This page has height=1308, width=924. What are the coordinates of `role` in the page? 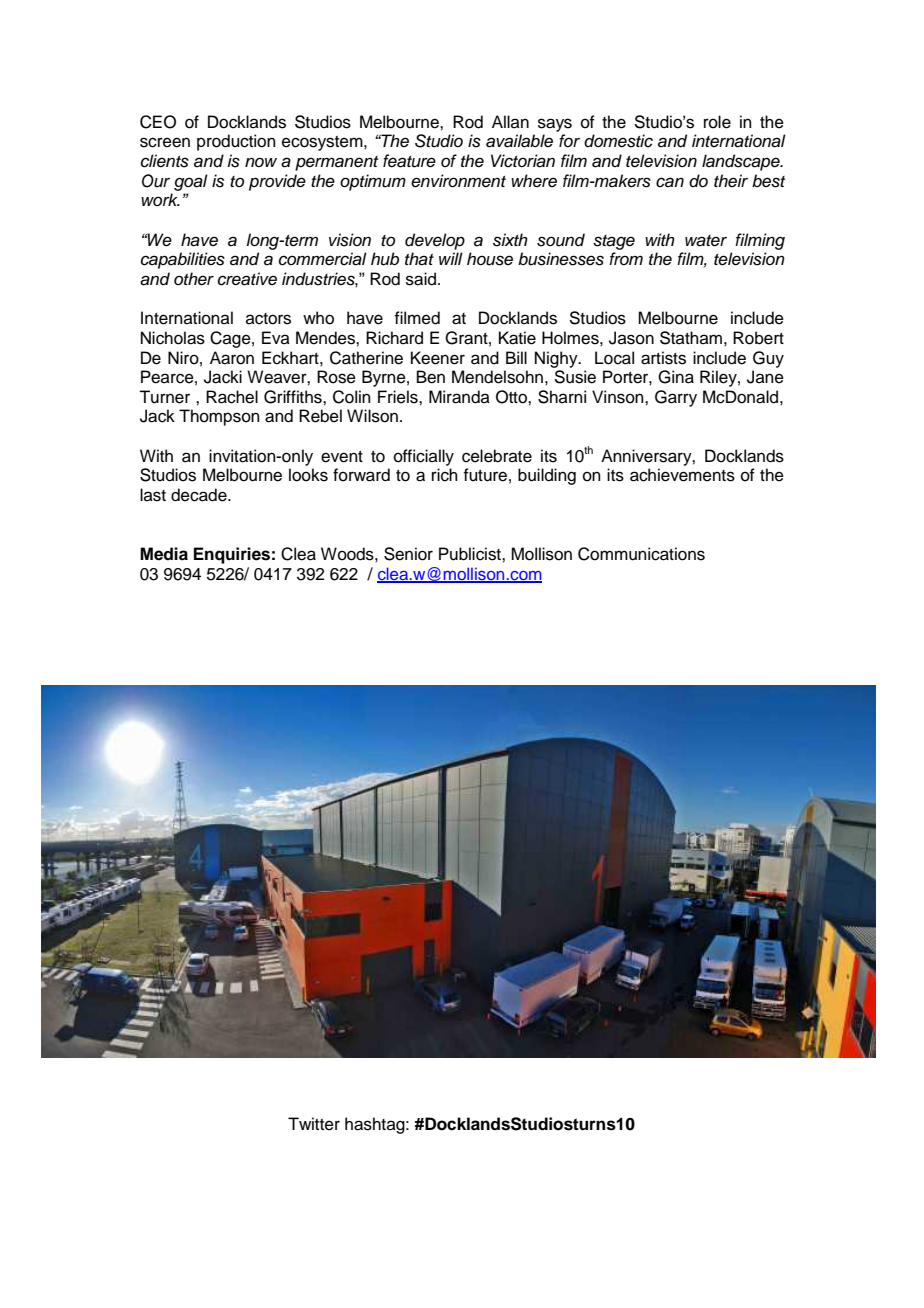 It's located at (717, 122).
